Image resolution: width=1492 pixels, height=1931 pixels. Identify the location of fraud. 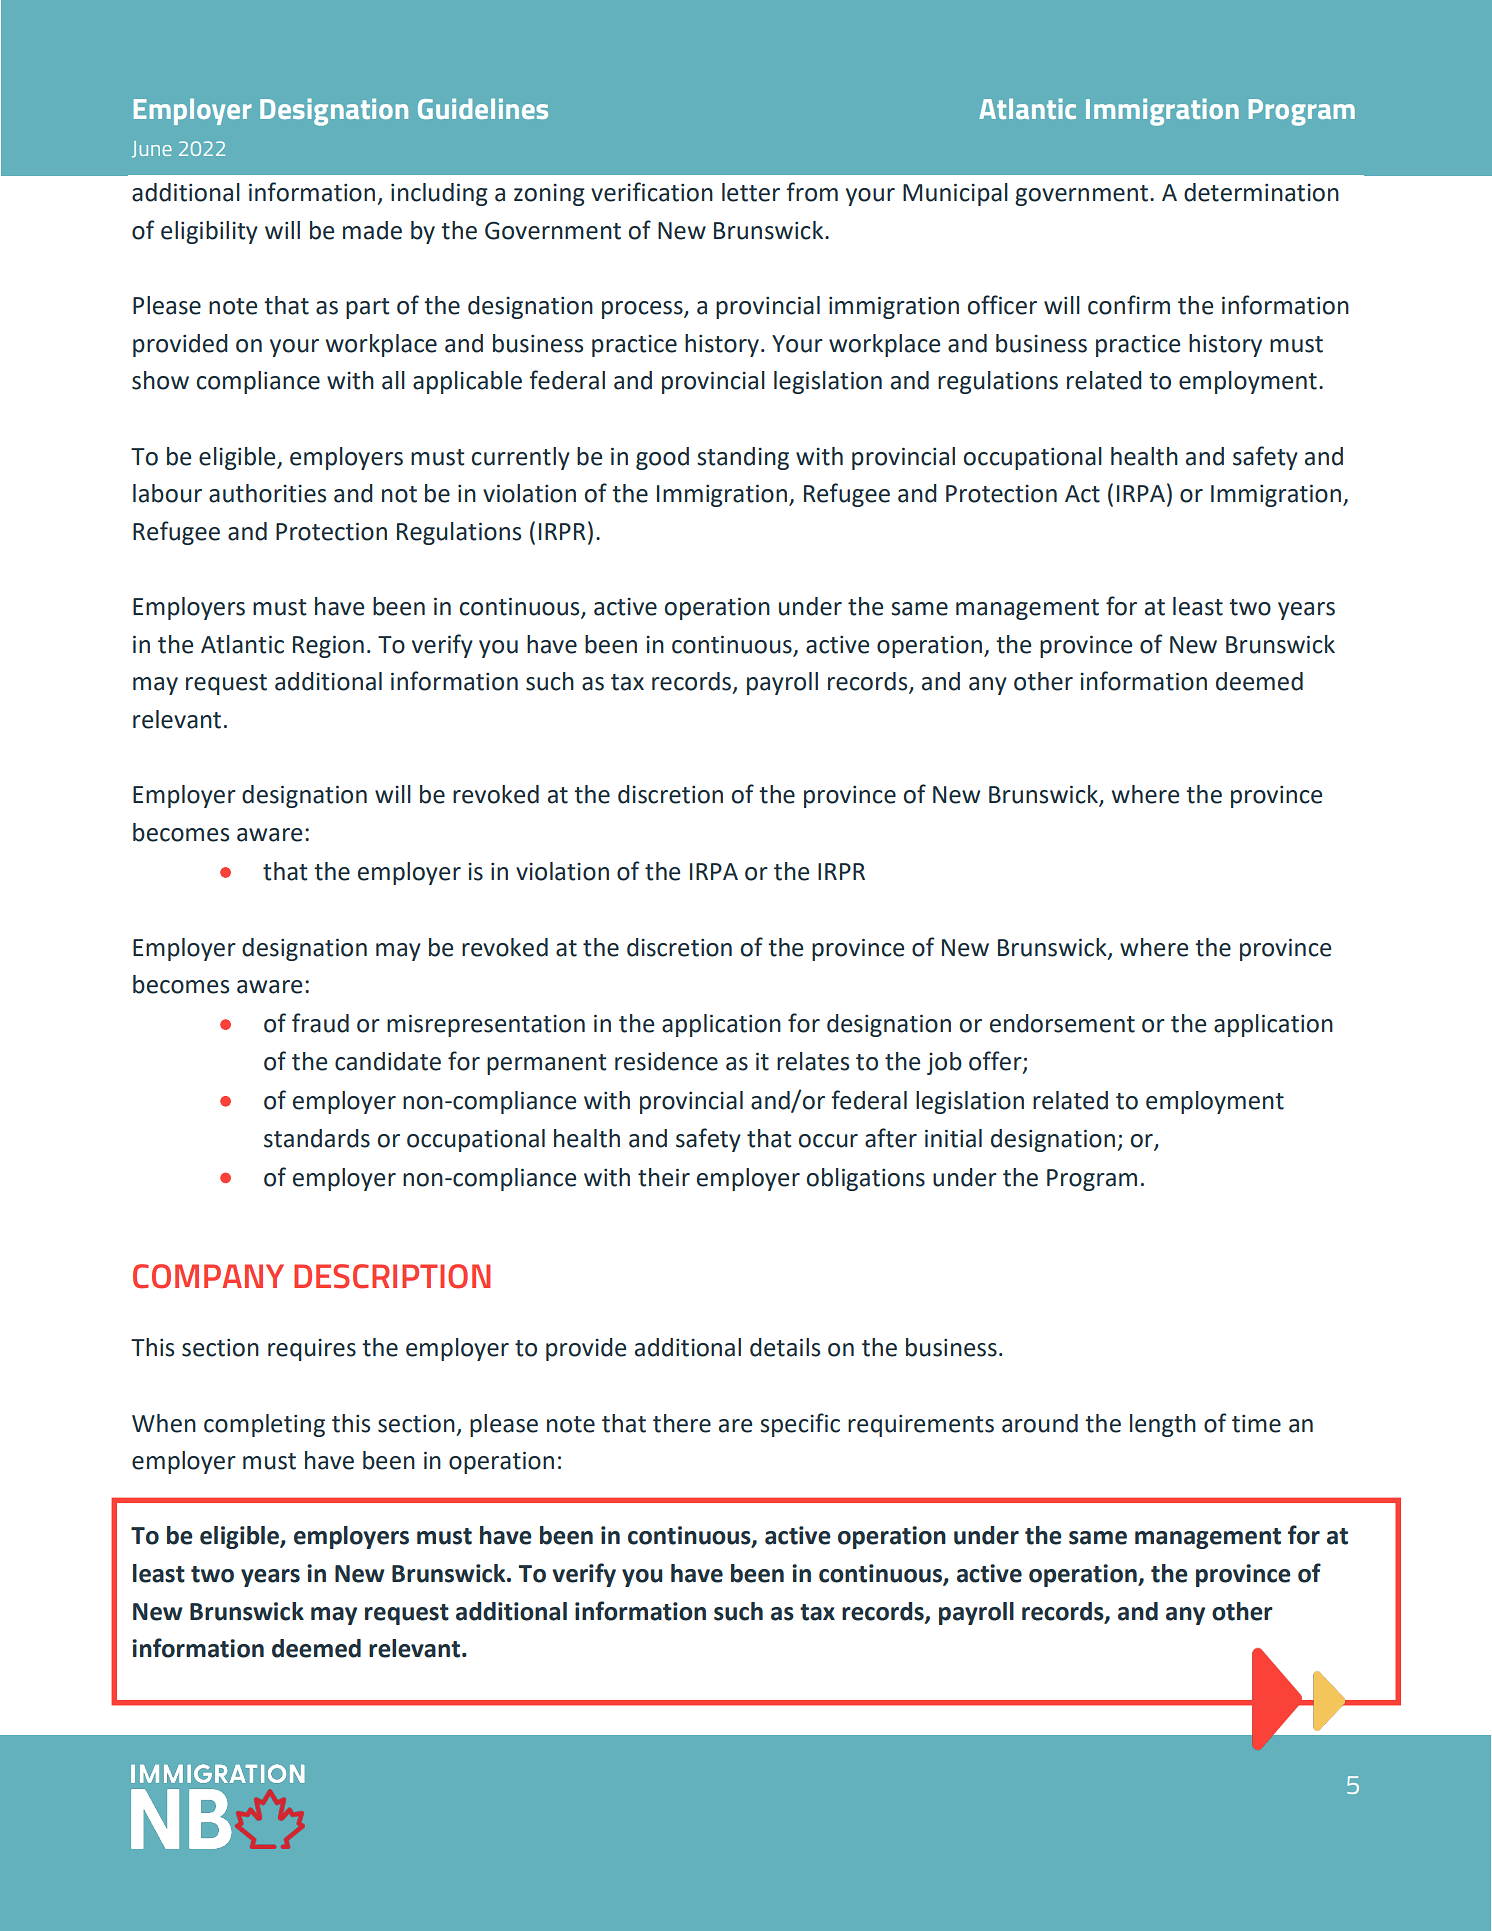
(320, 1023).
